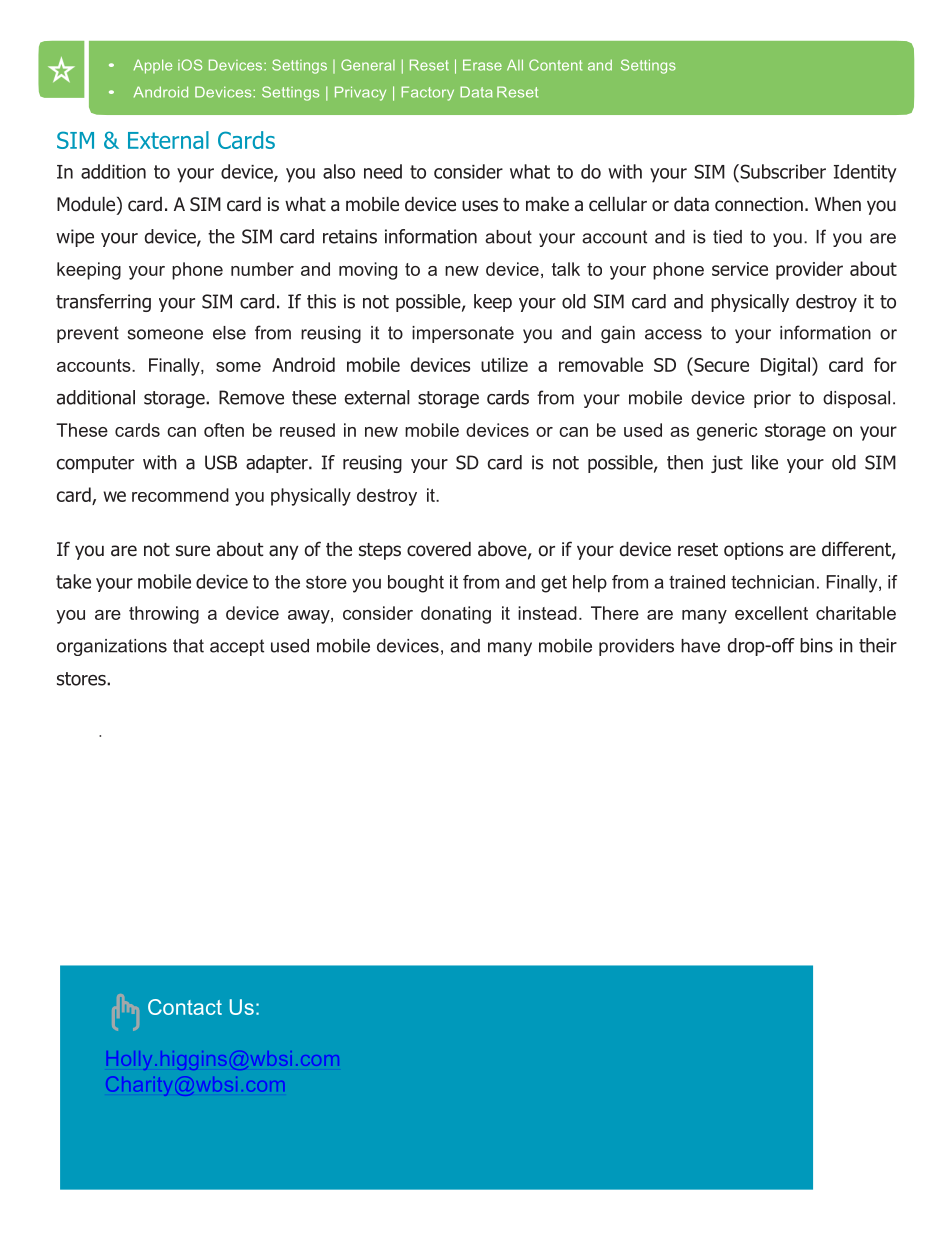 The width and height of the screenshot is (952, 1233). What do you see at coordinates (153, 66) in the screenshot?
I see `Apple` at bounding box center [153, 66].
